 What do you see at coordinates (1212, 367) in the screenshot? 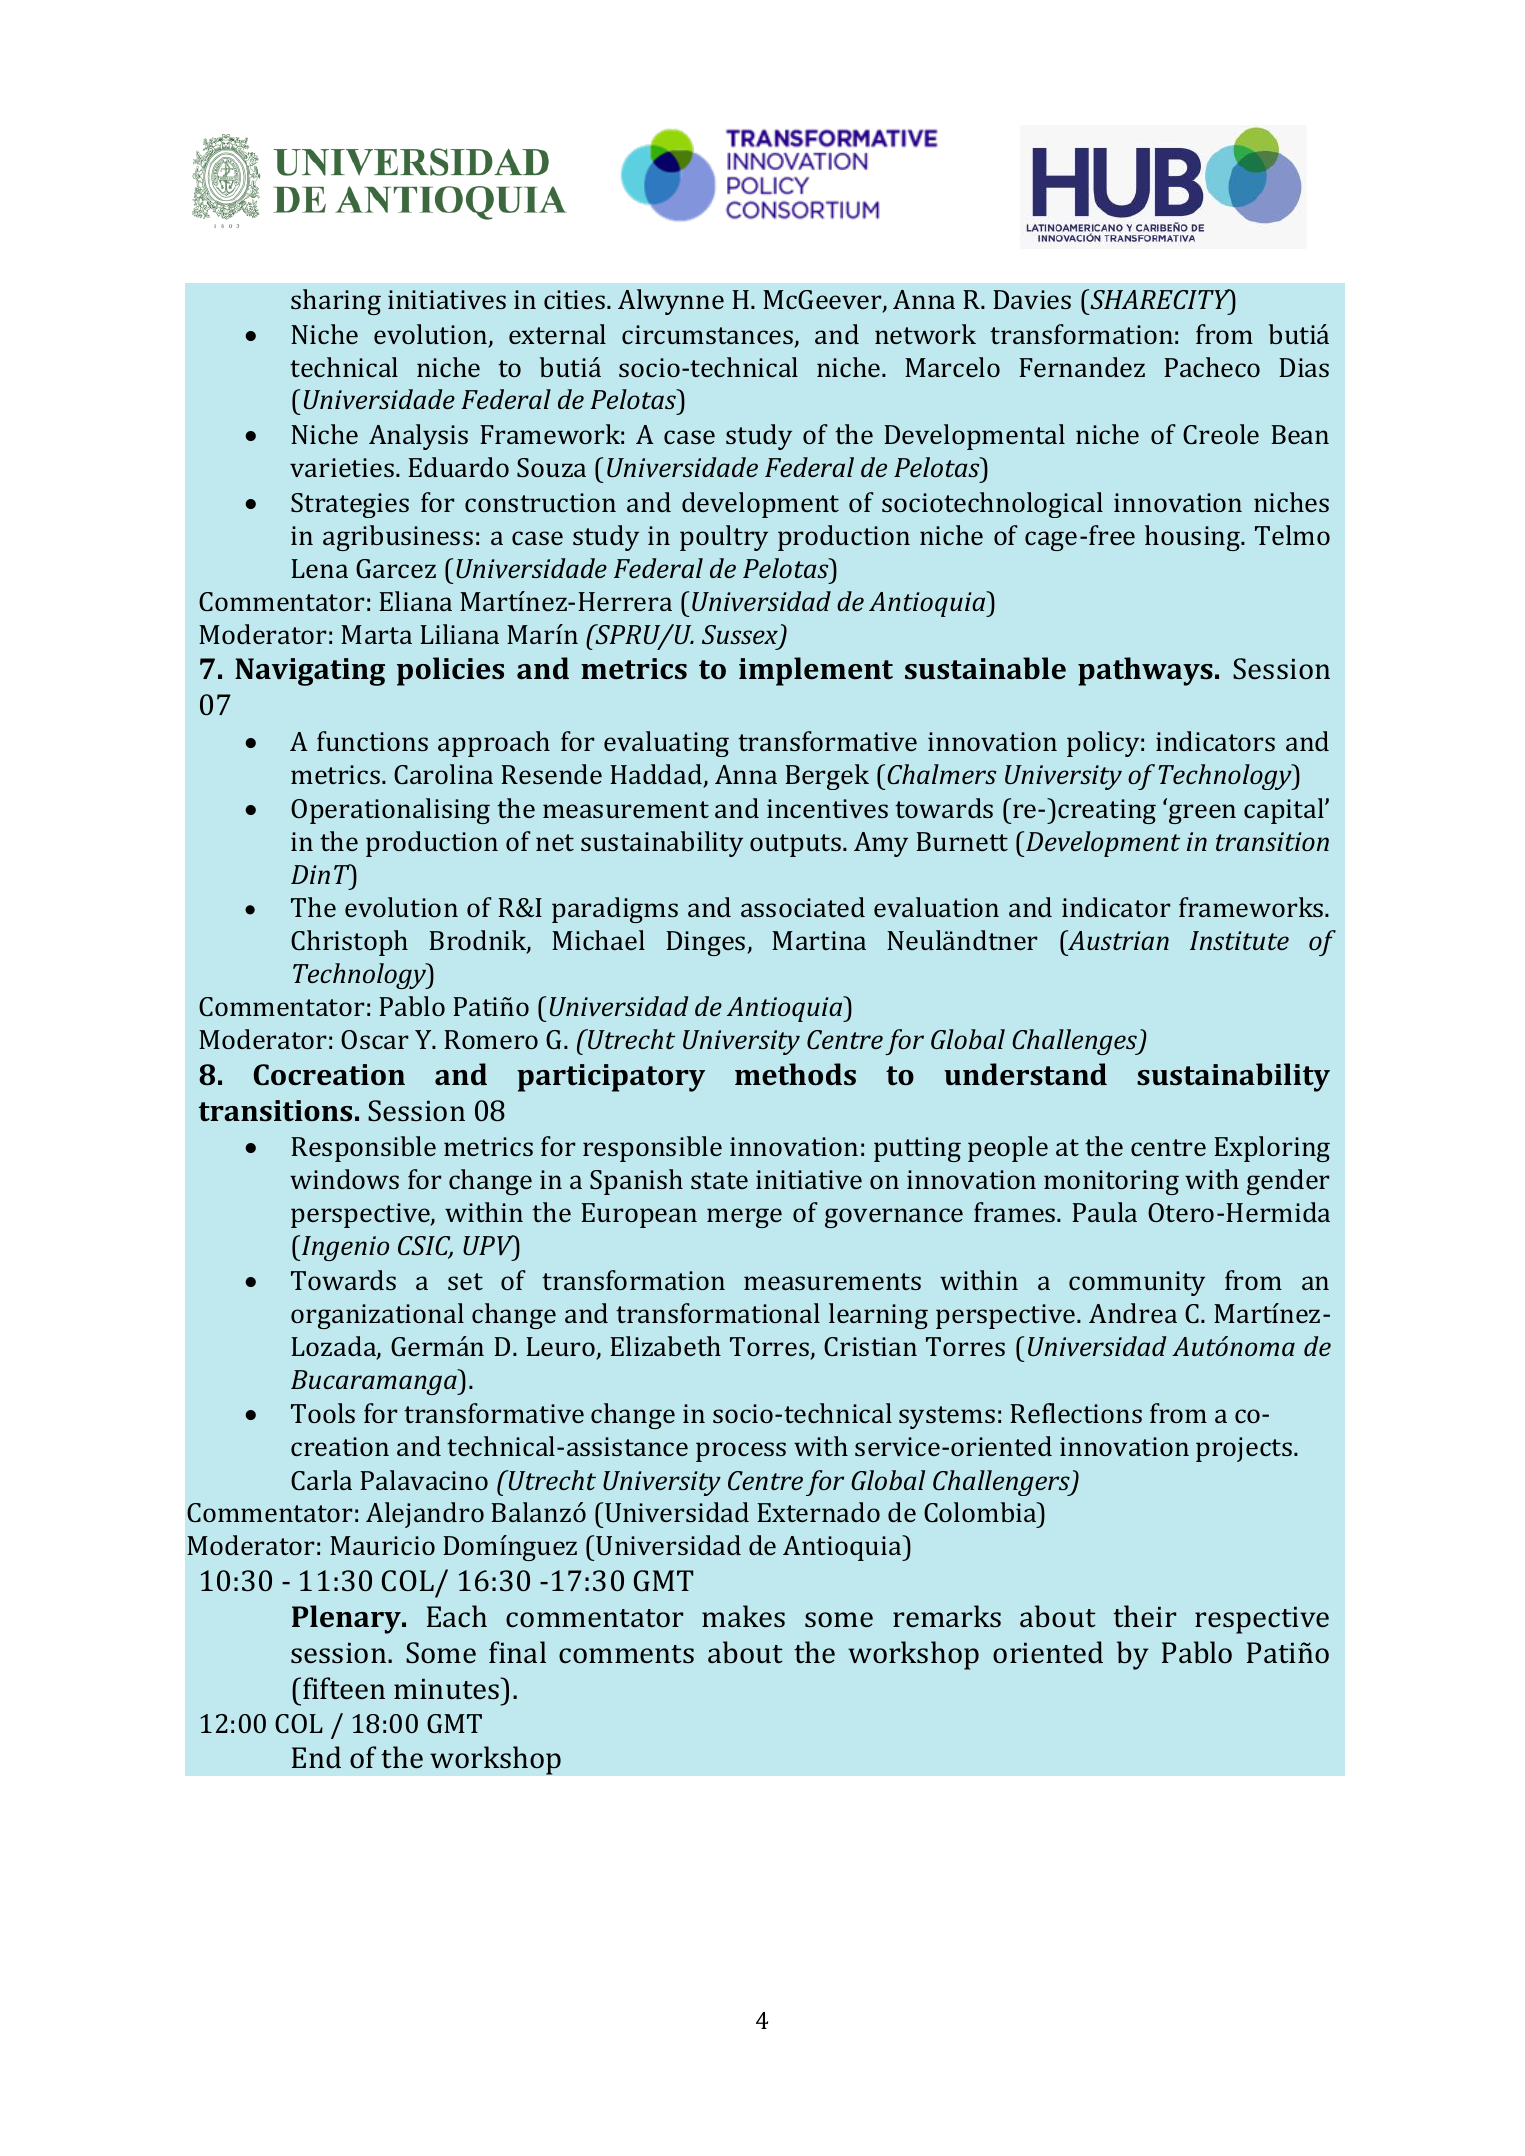
I see `Pacheco` at bounding box center [1212, 367].
